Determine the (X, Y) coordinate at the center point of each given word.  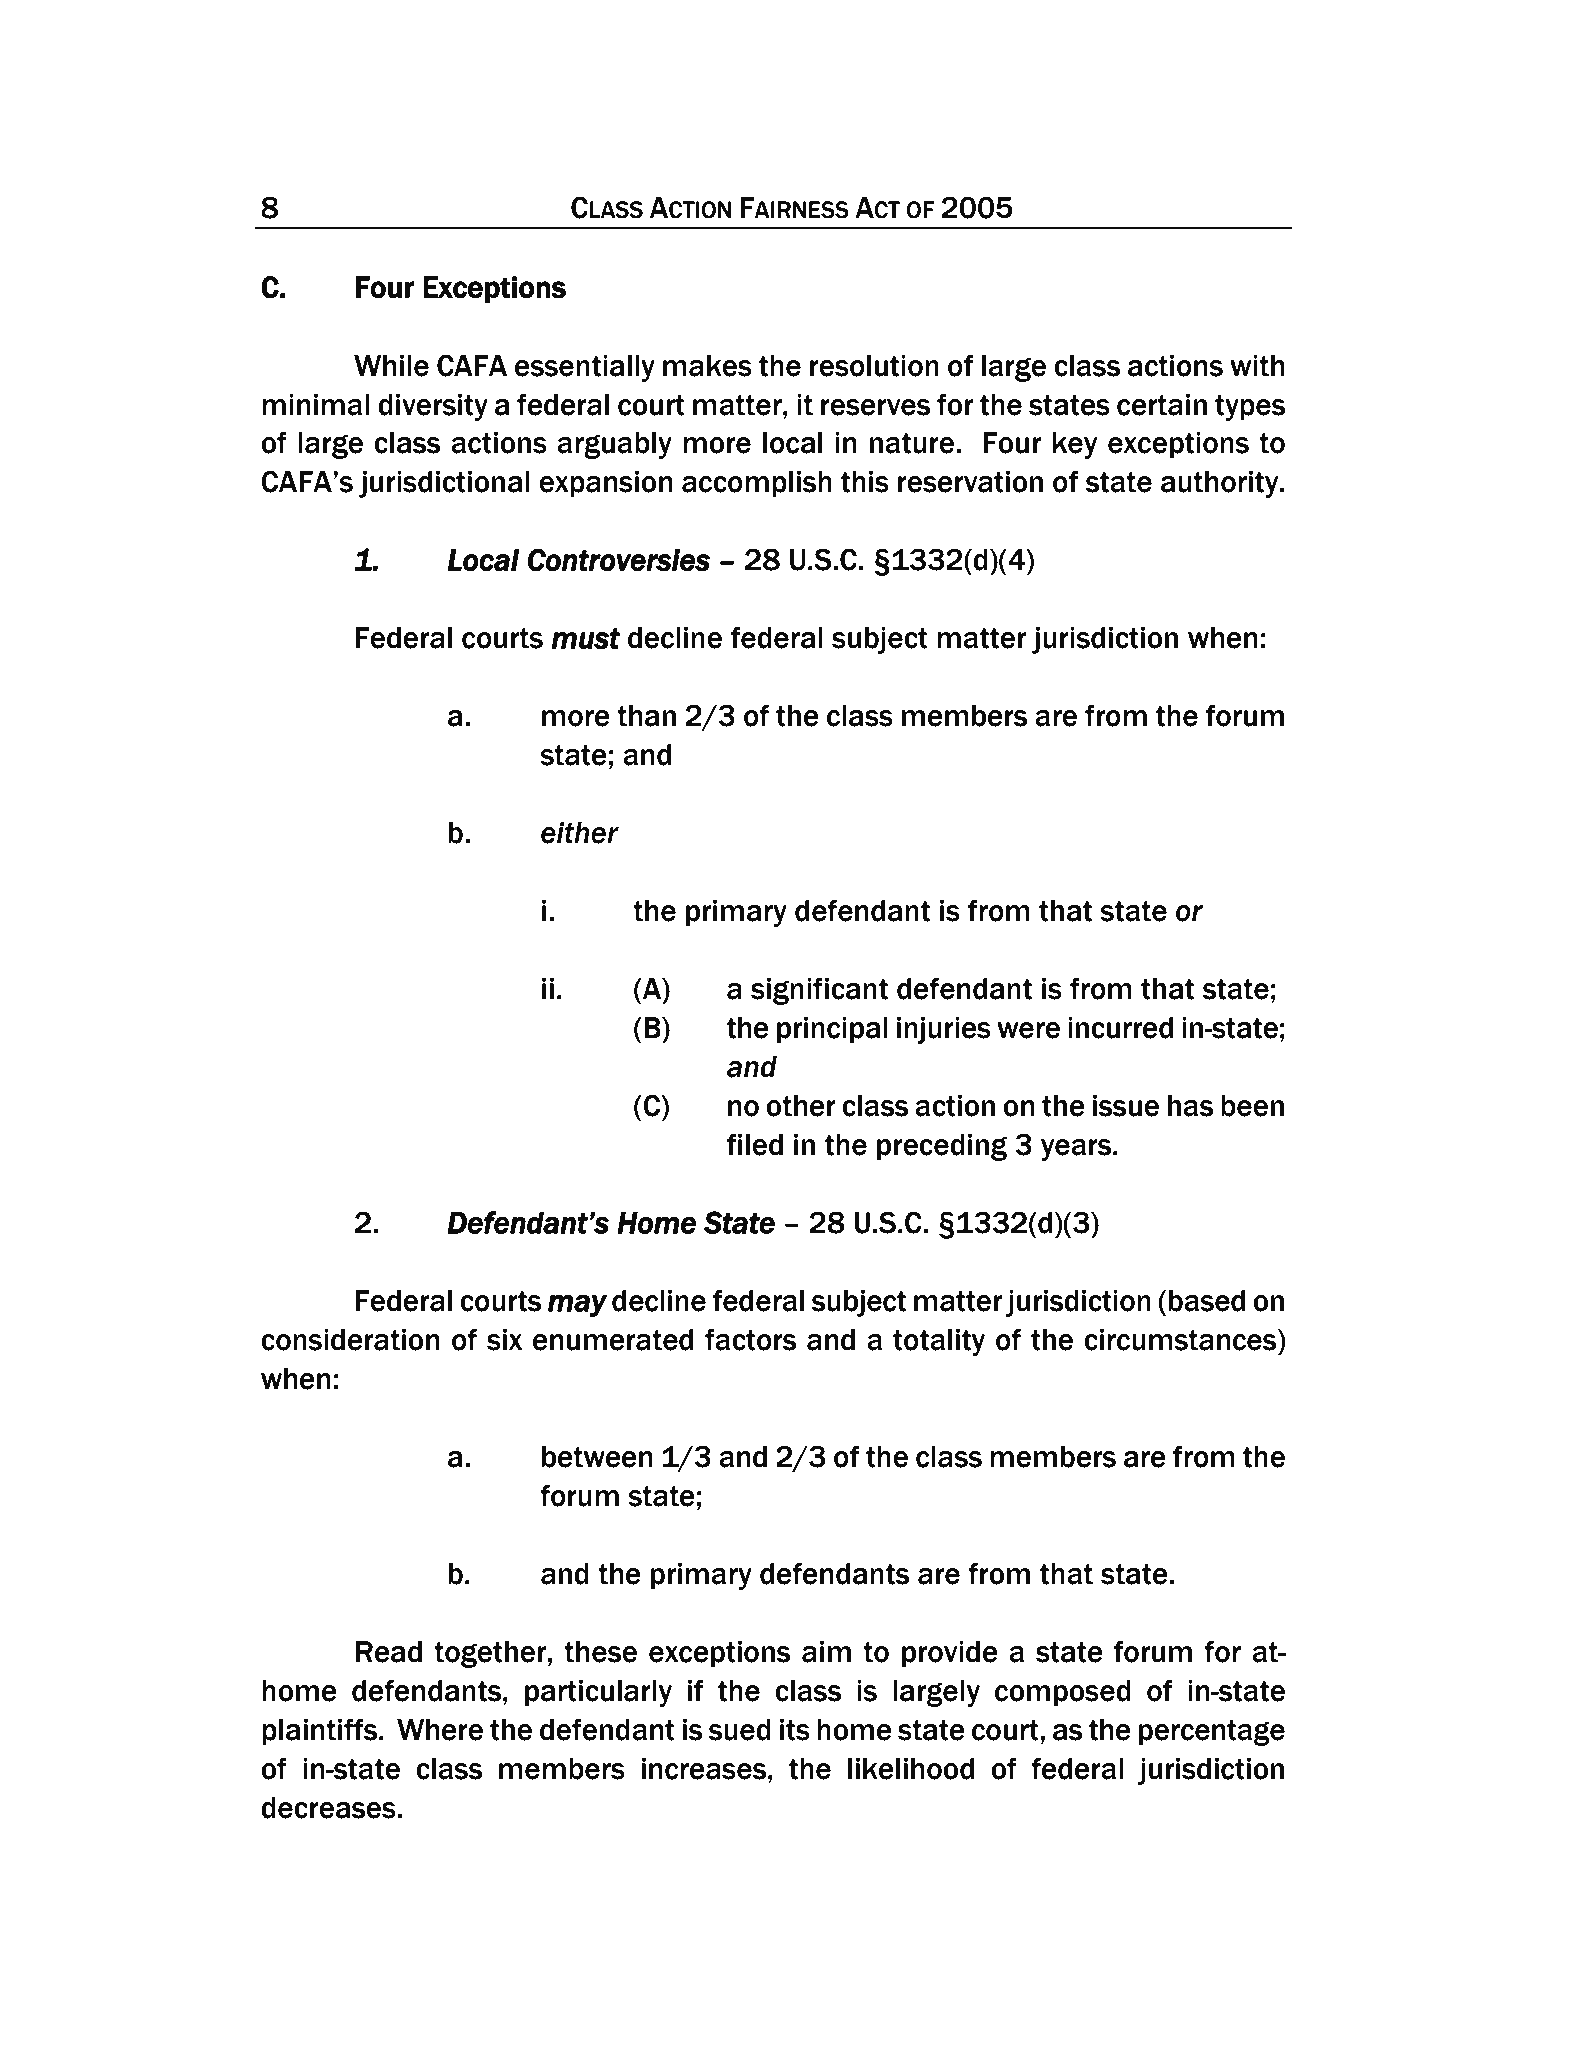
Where (440, 1730)
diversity (433, 407)
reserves (875, 407)
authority (1221, 484)
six (505, 1340)
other (801, 1106)
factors (750, 1339)
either (580, 833)
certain (1162, 405)
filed (755, 1144)
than (646, 716)
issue (1126, 1106)
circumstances (1181, 1340)
